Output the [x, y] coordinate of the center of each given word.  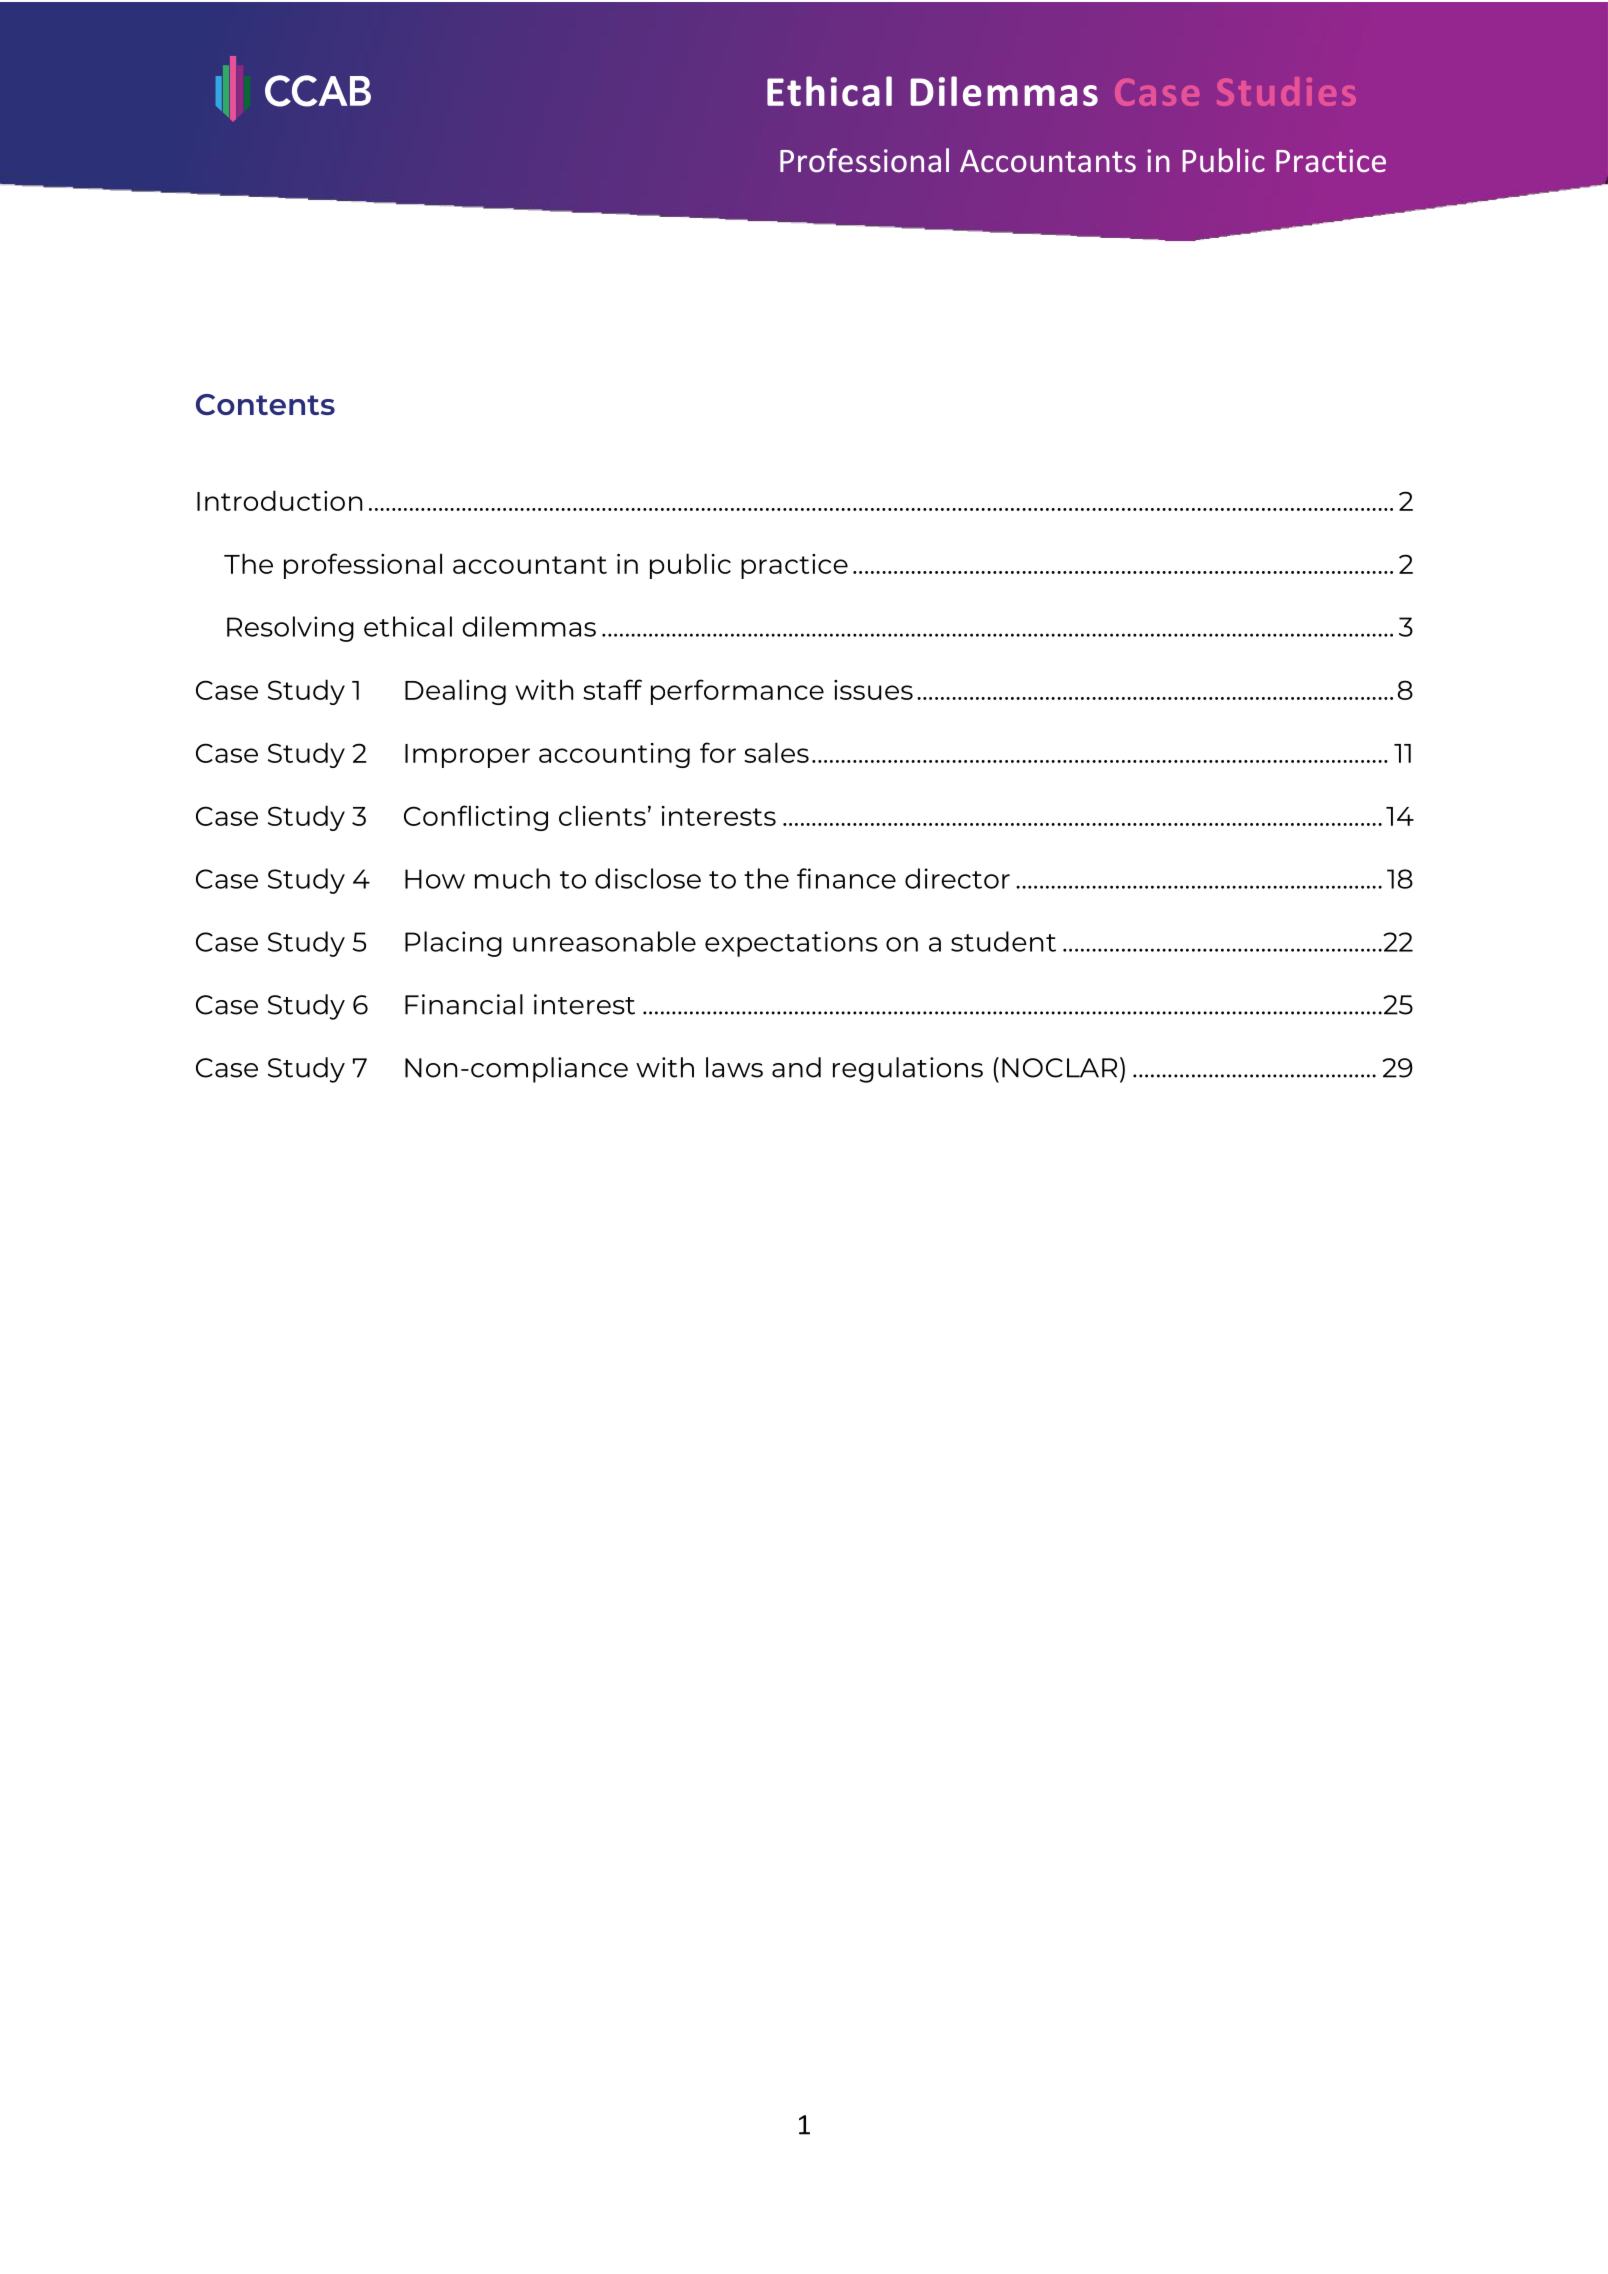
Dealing [455, 692]
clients [602, 815]
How [435, 879]
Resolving [290, 629]
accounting [614, 755]
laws [734, 1067]
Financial [464, 1004]
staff [612, 689]
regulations [908, 1070]
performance [737, 692]
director [957, 878]
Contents [265, 405]
